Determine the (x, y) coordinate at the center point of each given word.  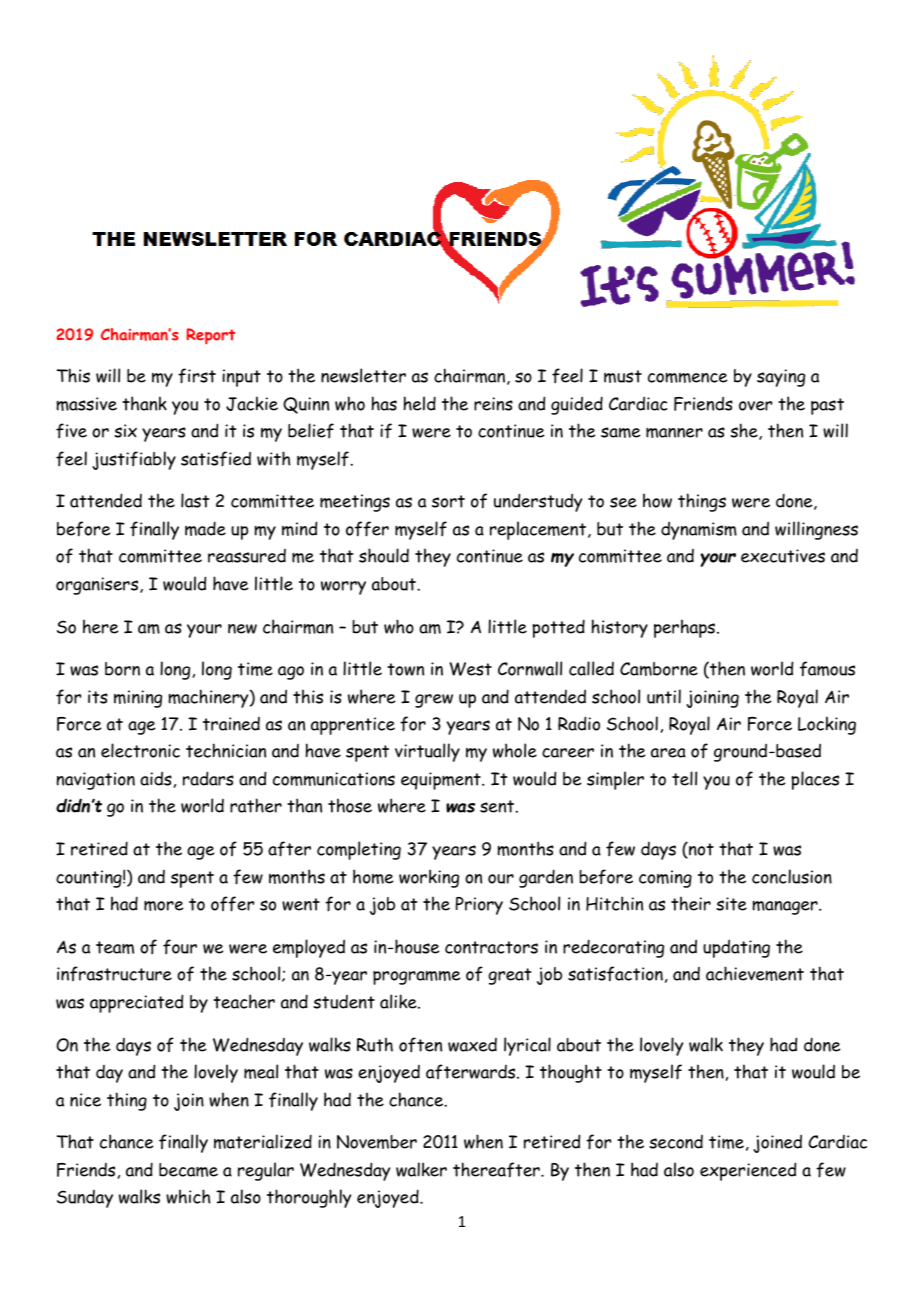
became (188, 1170)
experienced (748, 1171)
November (377, 1142)
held (420, 403)
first (197, 376)
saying (781, 378)
